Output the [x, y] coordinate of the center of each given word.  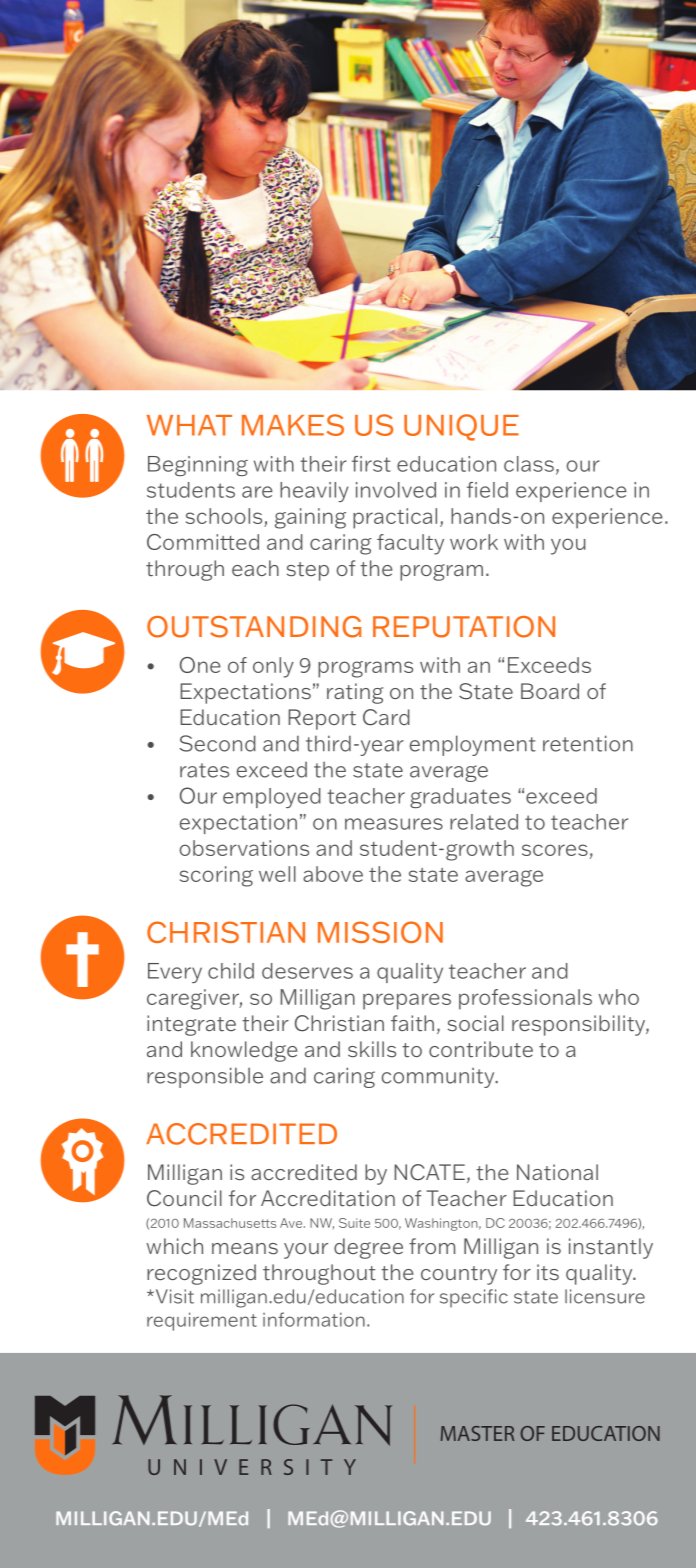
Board [550, 691]
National [557, 1172]
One [200, 665]
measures [394, 824]
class [529, 464]
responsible [205, 1077]
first [371, 464]
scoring [216, 876]
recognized [201, 1274]
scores [555, 850]
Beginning [198, 466]
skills [372, 1049]
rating [355, 693]
